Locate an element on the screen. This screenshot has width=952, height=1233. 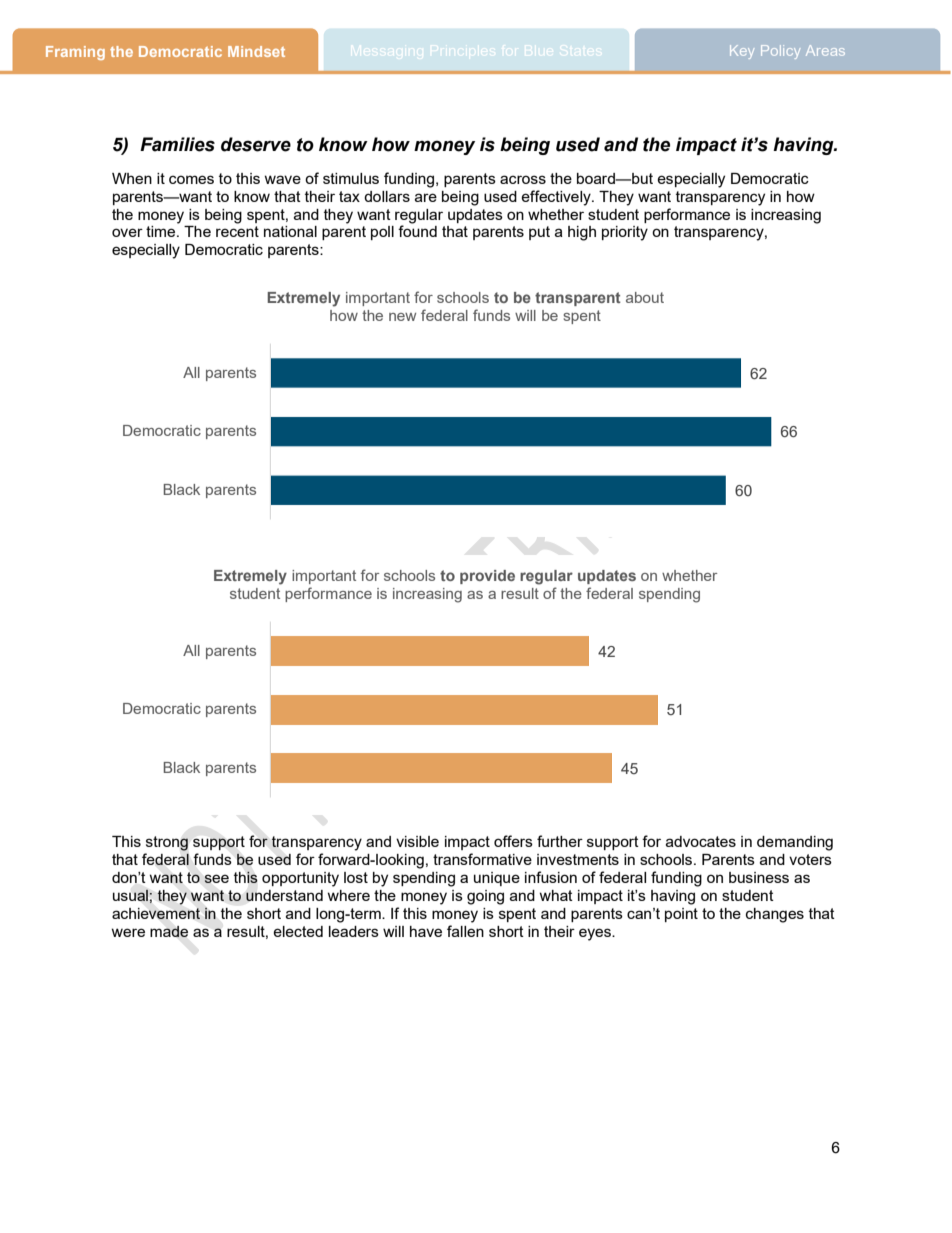
across is located at coordinates (523, 179).
